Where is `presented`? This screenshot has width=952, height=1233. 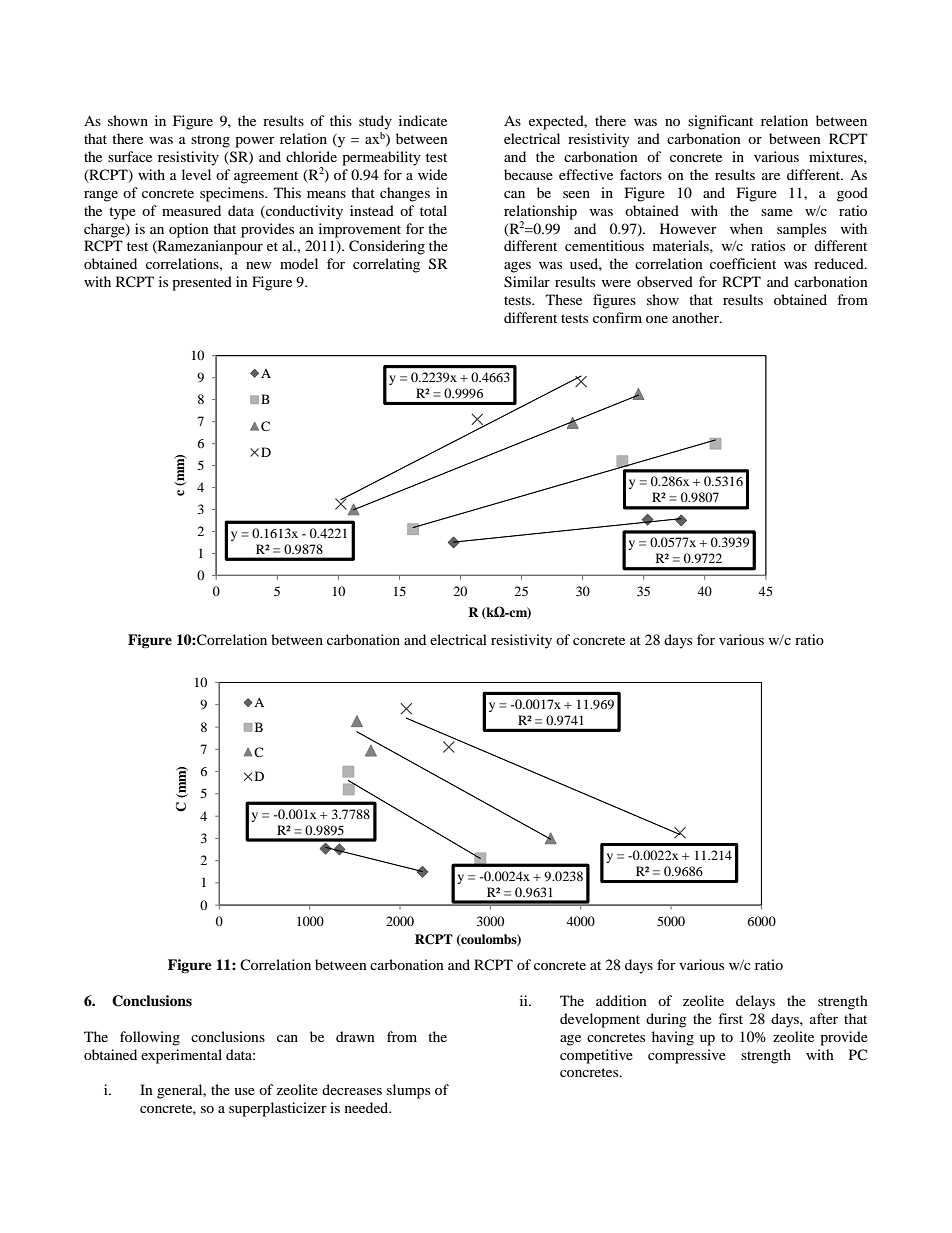
presented is located at coordinates (202, 283).
